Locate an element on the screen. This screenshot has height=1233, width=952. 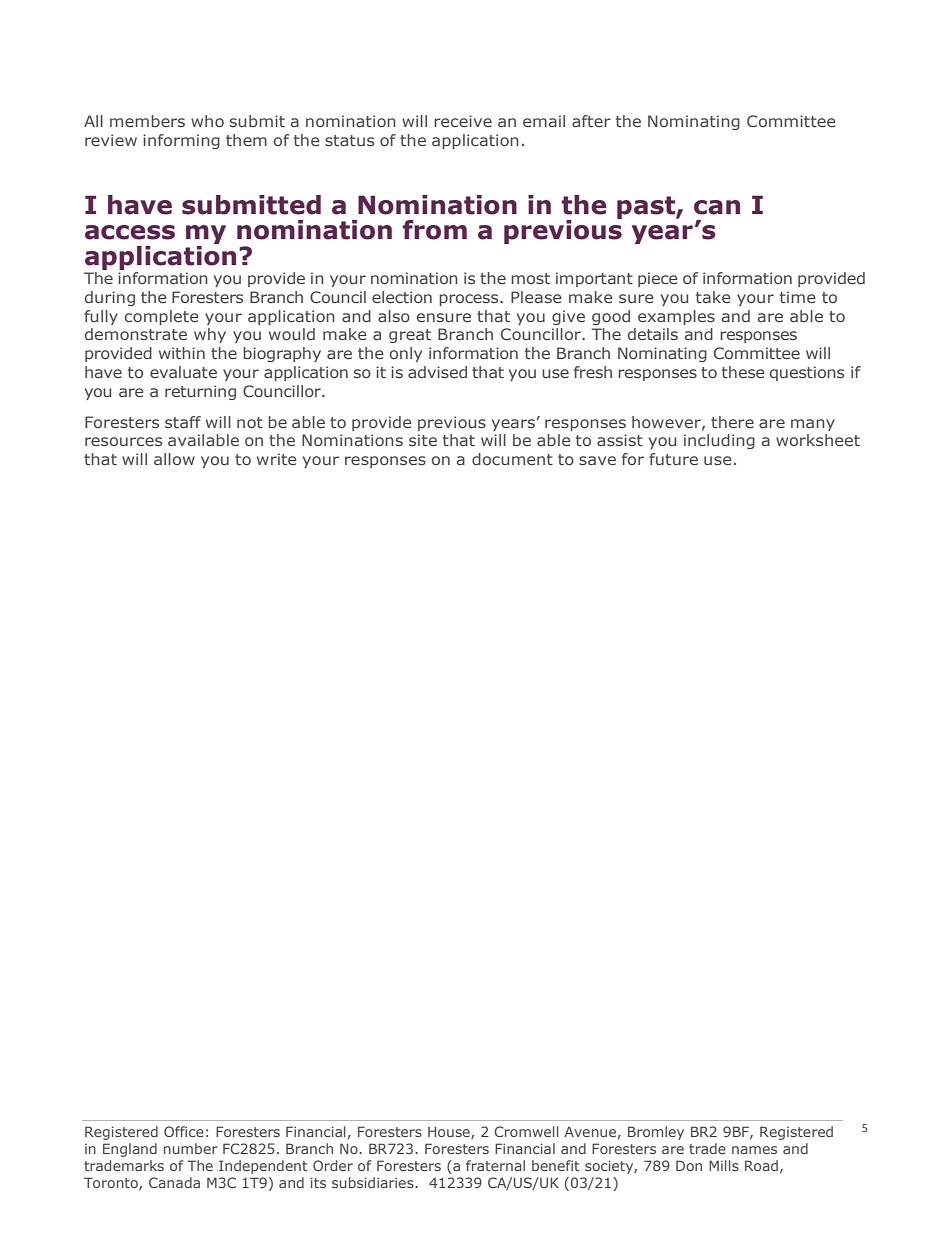
informing is located at coordinates (181, 141).
